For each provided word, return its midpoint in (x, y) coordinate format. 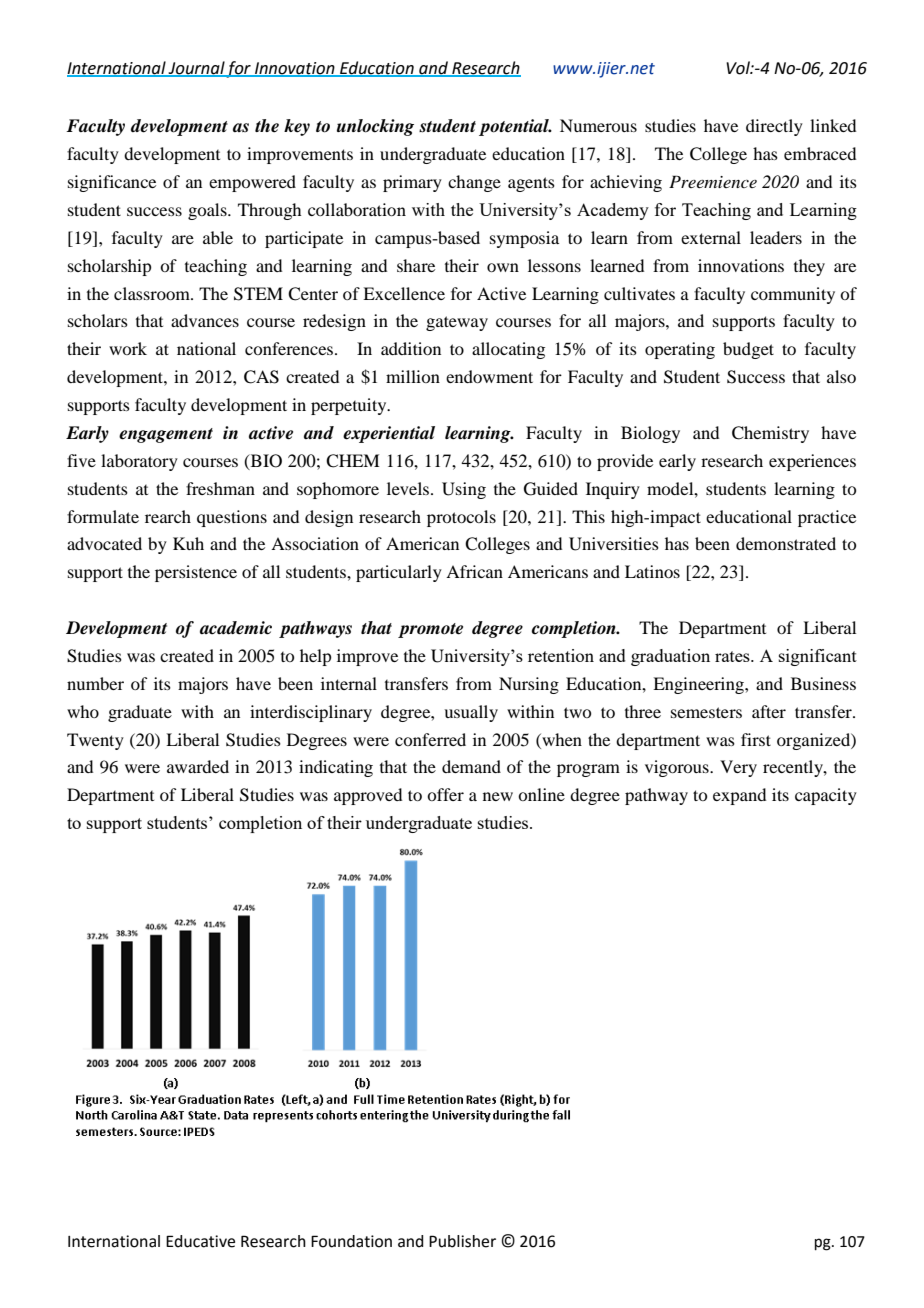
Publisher (462, 1241)
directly (774, 127)
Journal (196, 68)
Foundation (351, 1241)
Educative (200, 1241)
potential (515, 127)
